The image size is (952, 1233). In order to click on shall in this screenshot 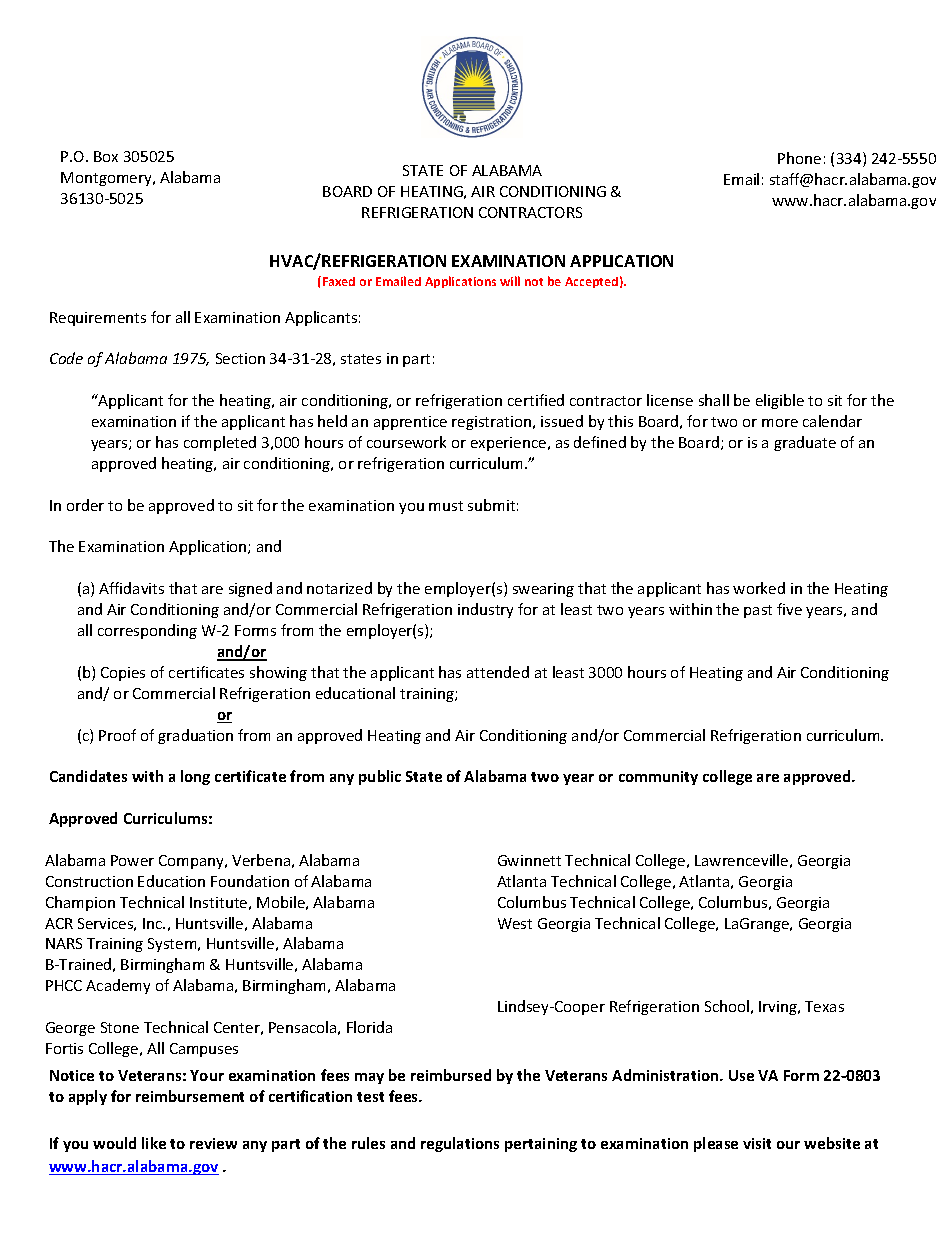, I will do `click(714, 400)`.
